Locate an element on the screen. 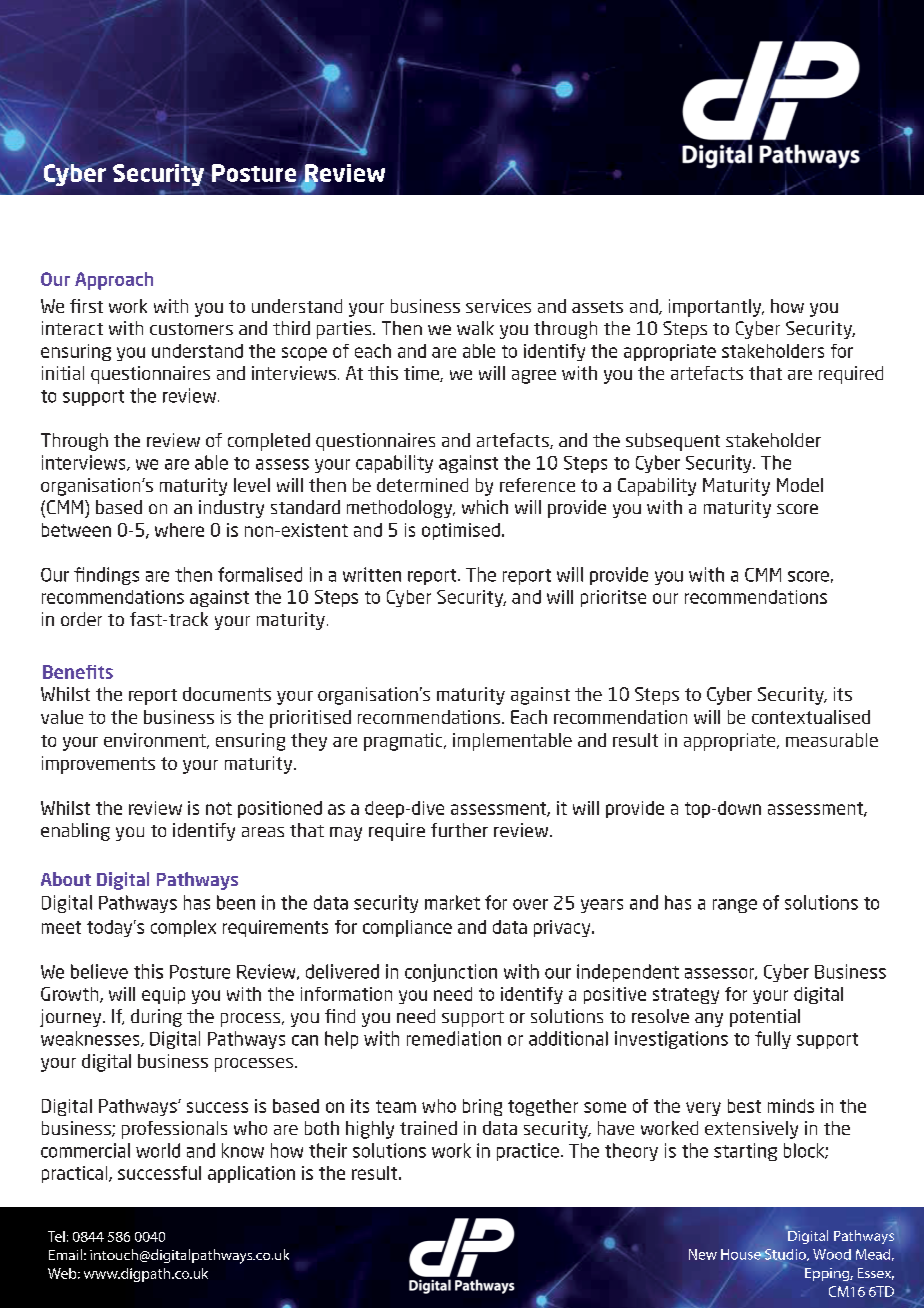  during is located at coordinates (156, 1018).
